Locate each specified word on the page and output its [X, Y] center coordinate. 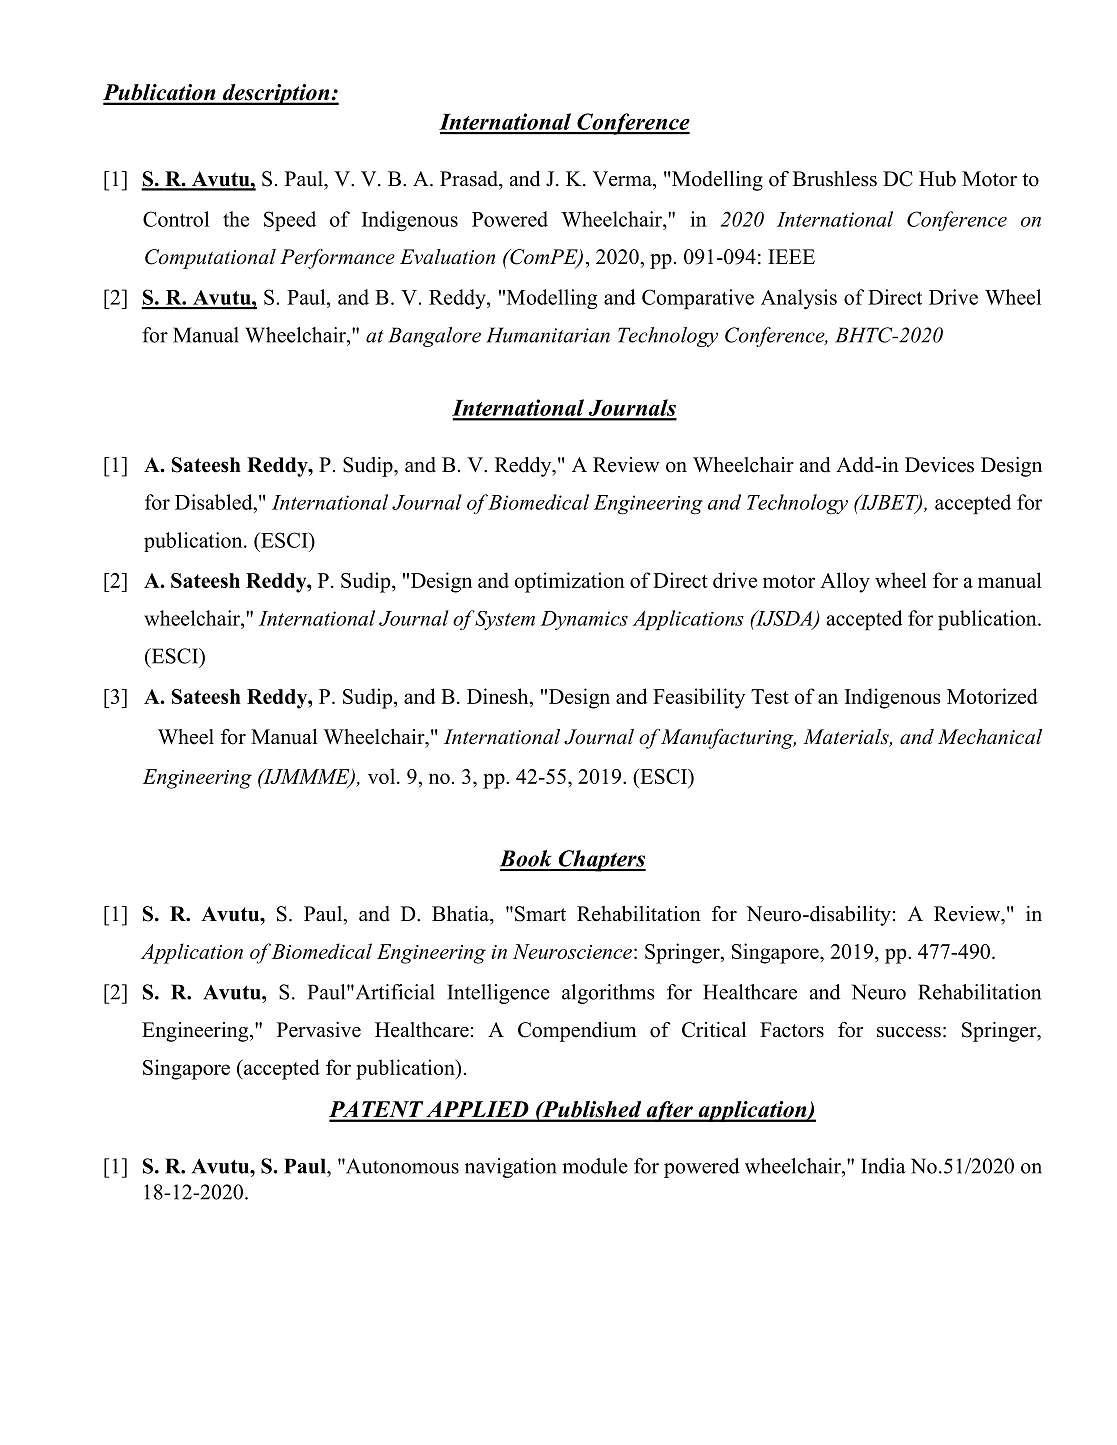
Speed [290, 221]
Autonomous [401, 1166]
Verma [623, 179]
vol [383, 776]
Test [770, 696]
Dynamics [584, 620]
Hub [937, 179]
